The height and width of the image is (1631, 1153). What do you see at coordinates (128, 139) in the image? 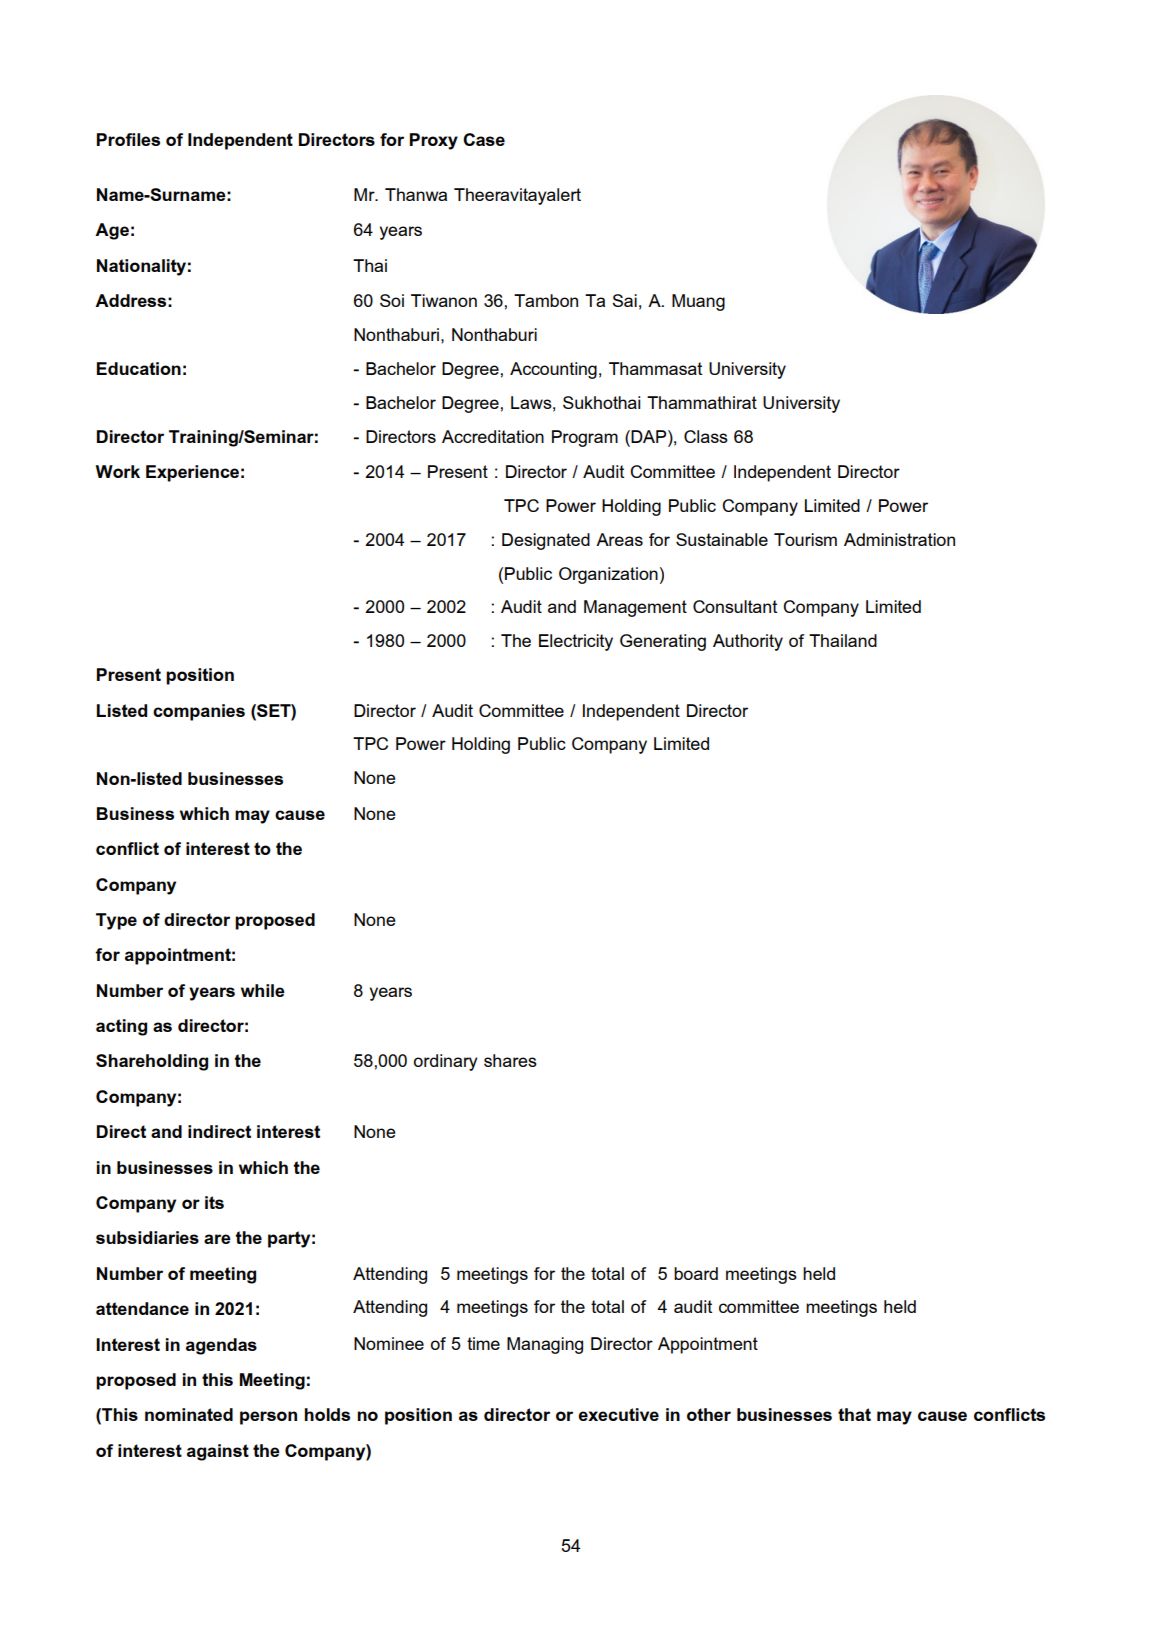
I see `Profiles` at bounding box center [128, 139].
